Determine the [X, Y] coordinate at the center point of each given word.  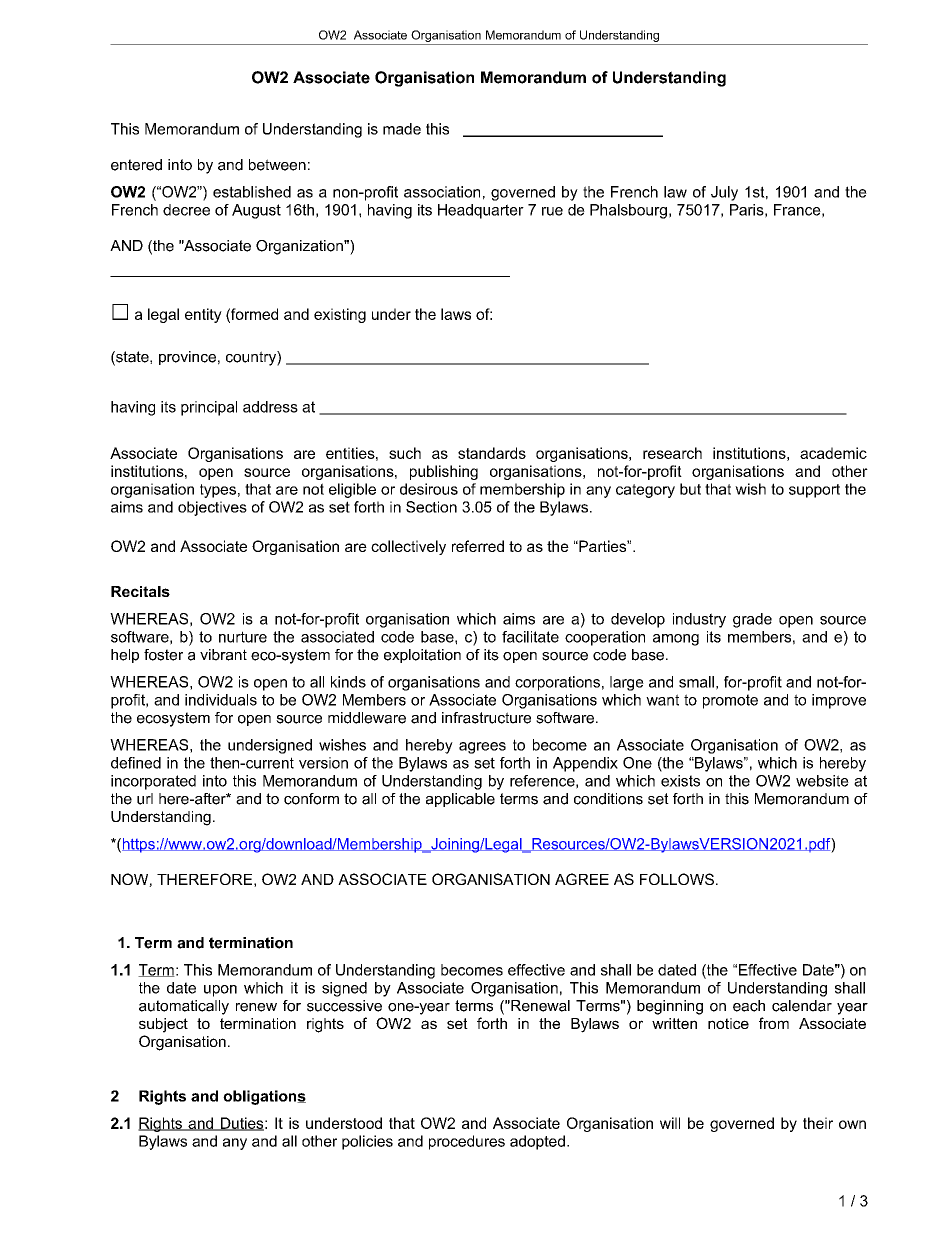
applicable [460, 800]
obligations [264, 1097]
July [724, 193]
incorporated [153, 782]
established [252, 192]
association [442, 192]
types [218, 491]
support [814, 491]
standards [492, 453]
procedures [467, 1142]
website [822, 781]
